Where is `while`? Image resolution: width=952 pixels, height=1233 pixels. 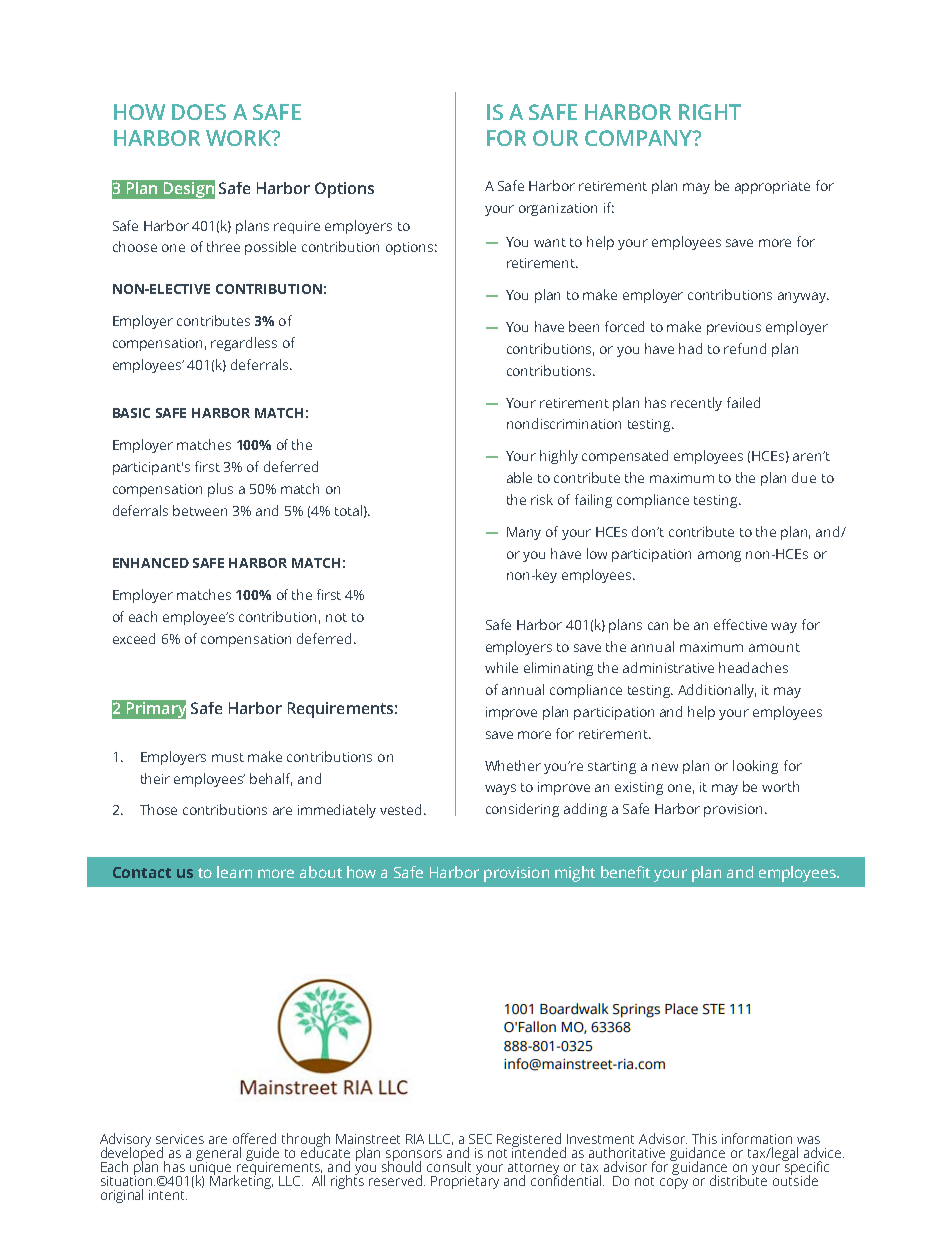 while is located at coordinates (501, 667).
